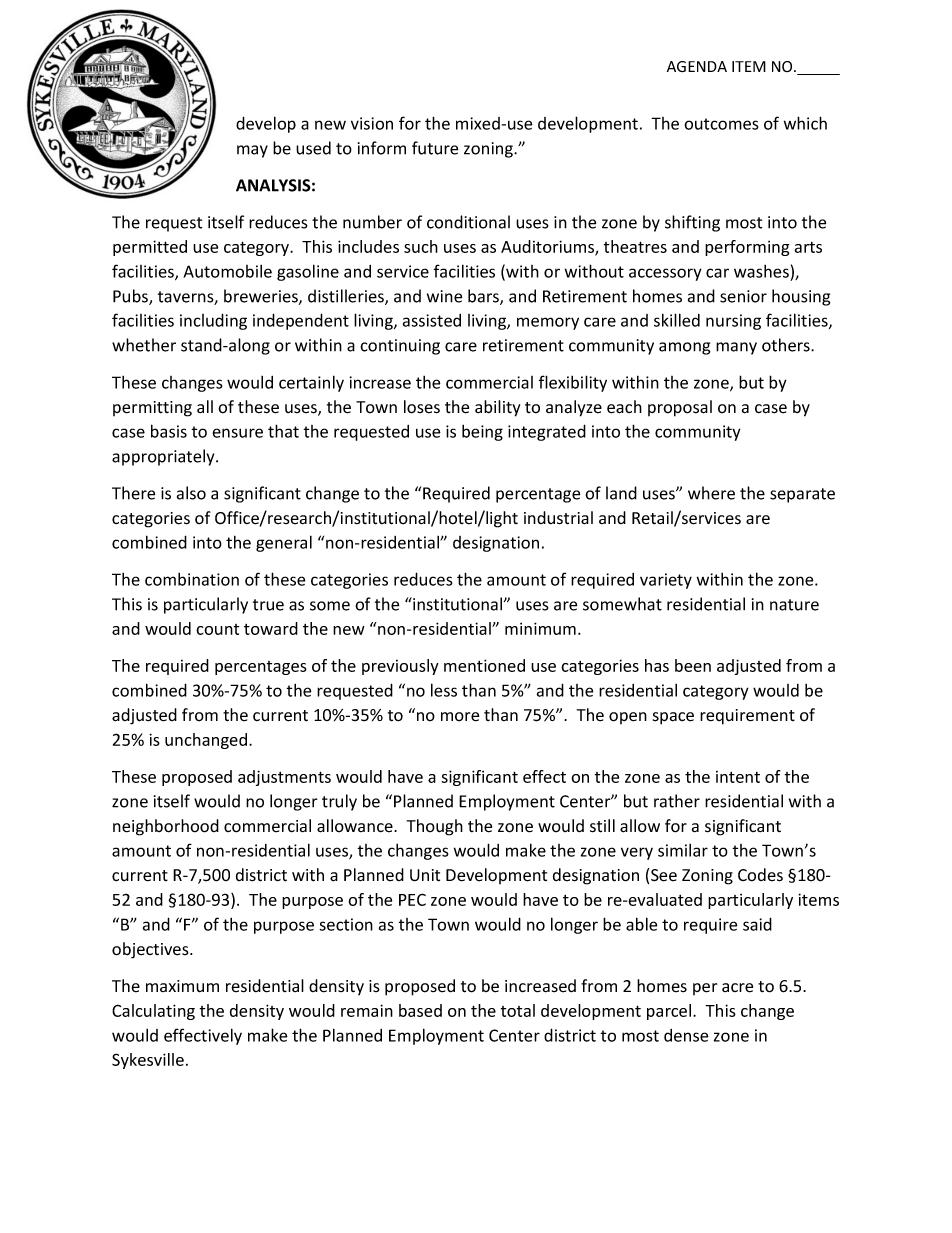 The height and width of the page is (1233, 952). What do you see at coordinates (237, 433) in the page?
I see `ensure` at bounding box center [237, 433].
